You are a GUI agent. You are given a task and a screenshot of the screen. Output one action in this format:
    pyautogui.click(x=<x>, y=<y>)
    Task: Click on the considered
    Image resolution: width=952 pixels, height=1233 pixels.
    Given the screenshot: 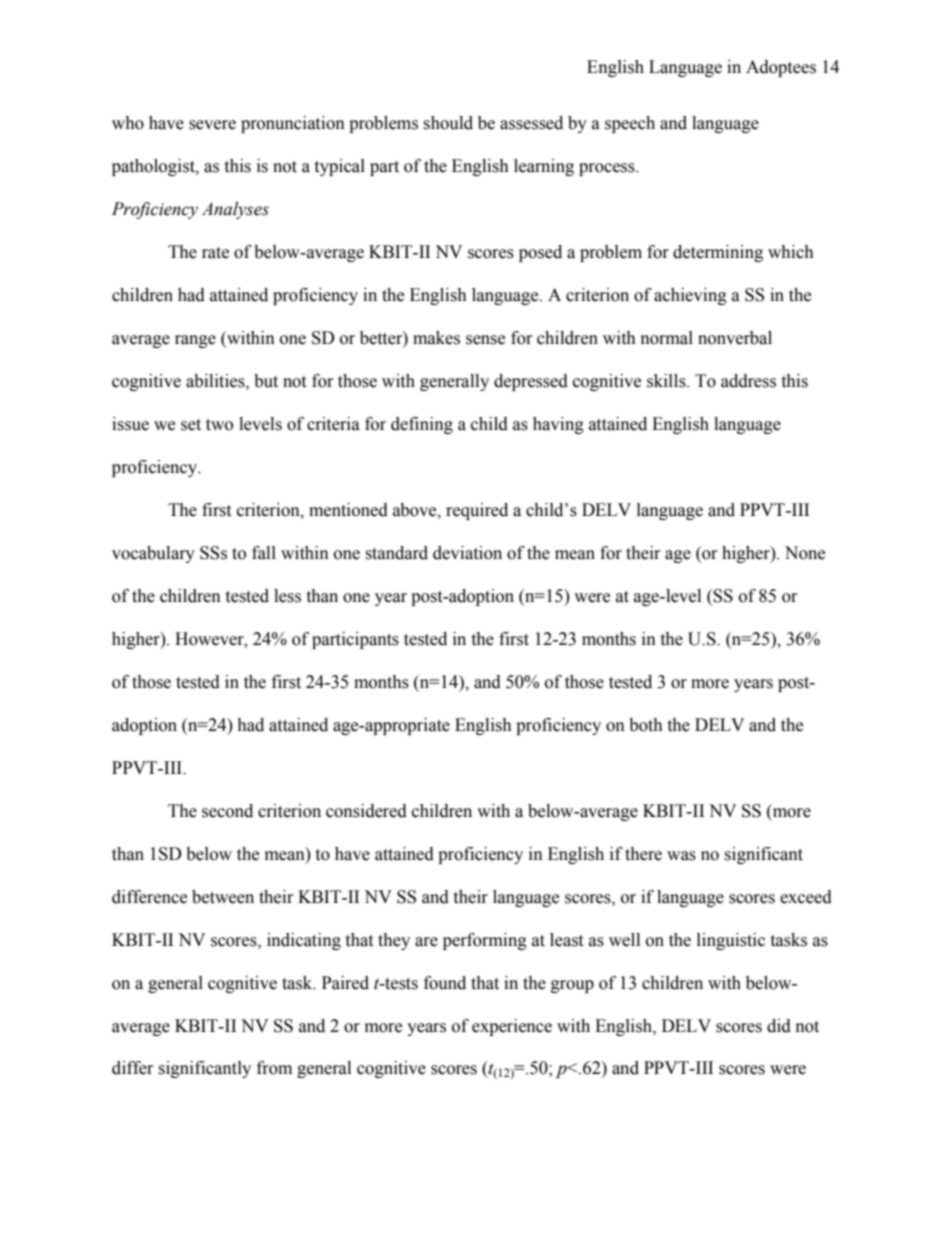 What is the action you would take?
    pyautogui.click(x=366, y=811)
